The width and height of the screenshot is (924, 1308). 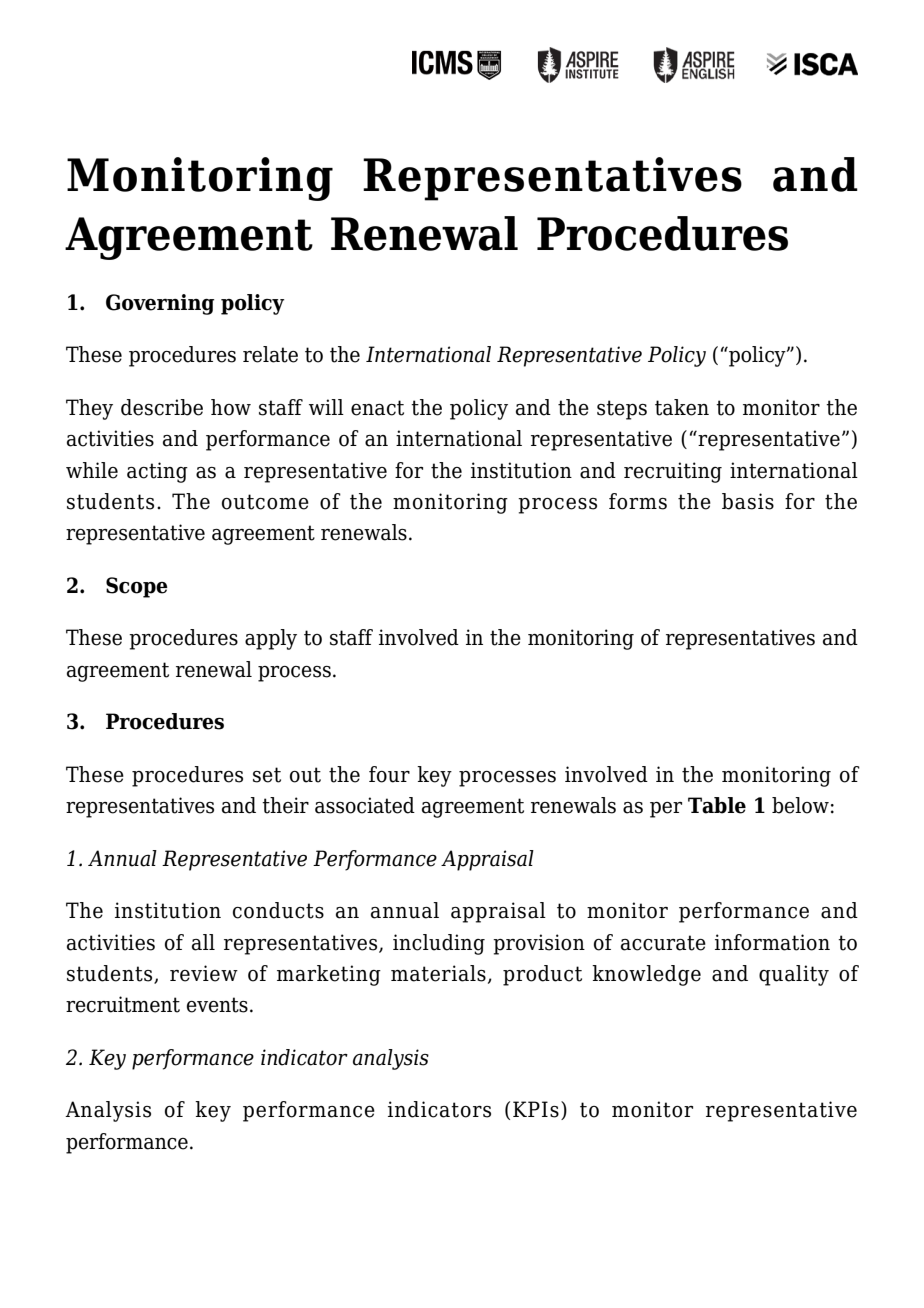 What do you see at coordinates (160, 304) in the screenshot?
I see `Governing` at bounding box center [160, 304].
